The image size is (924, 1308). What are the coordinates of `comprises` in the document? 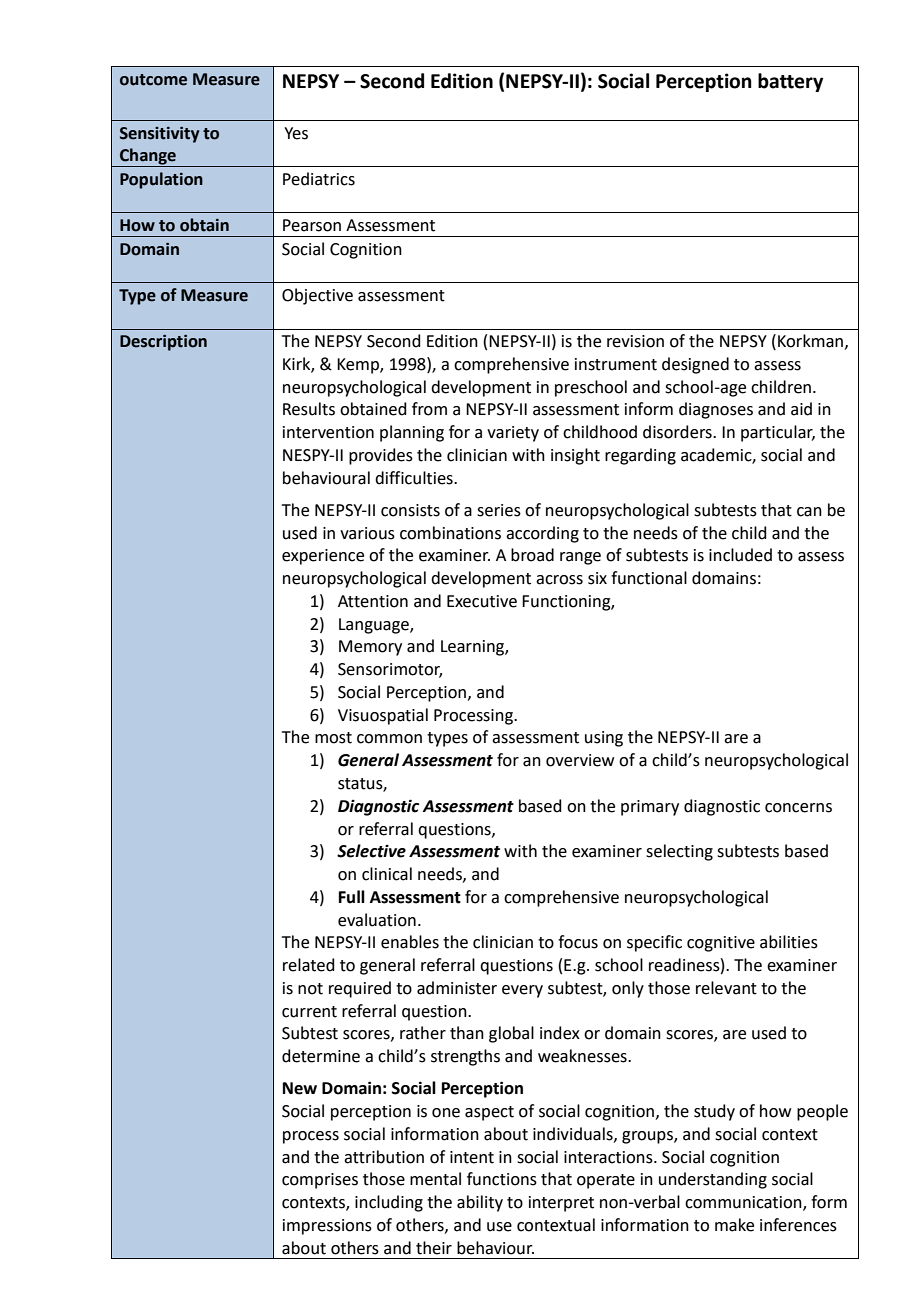 It's located at (320, 1181).
